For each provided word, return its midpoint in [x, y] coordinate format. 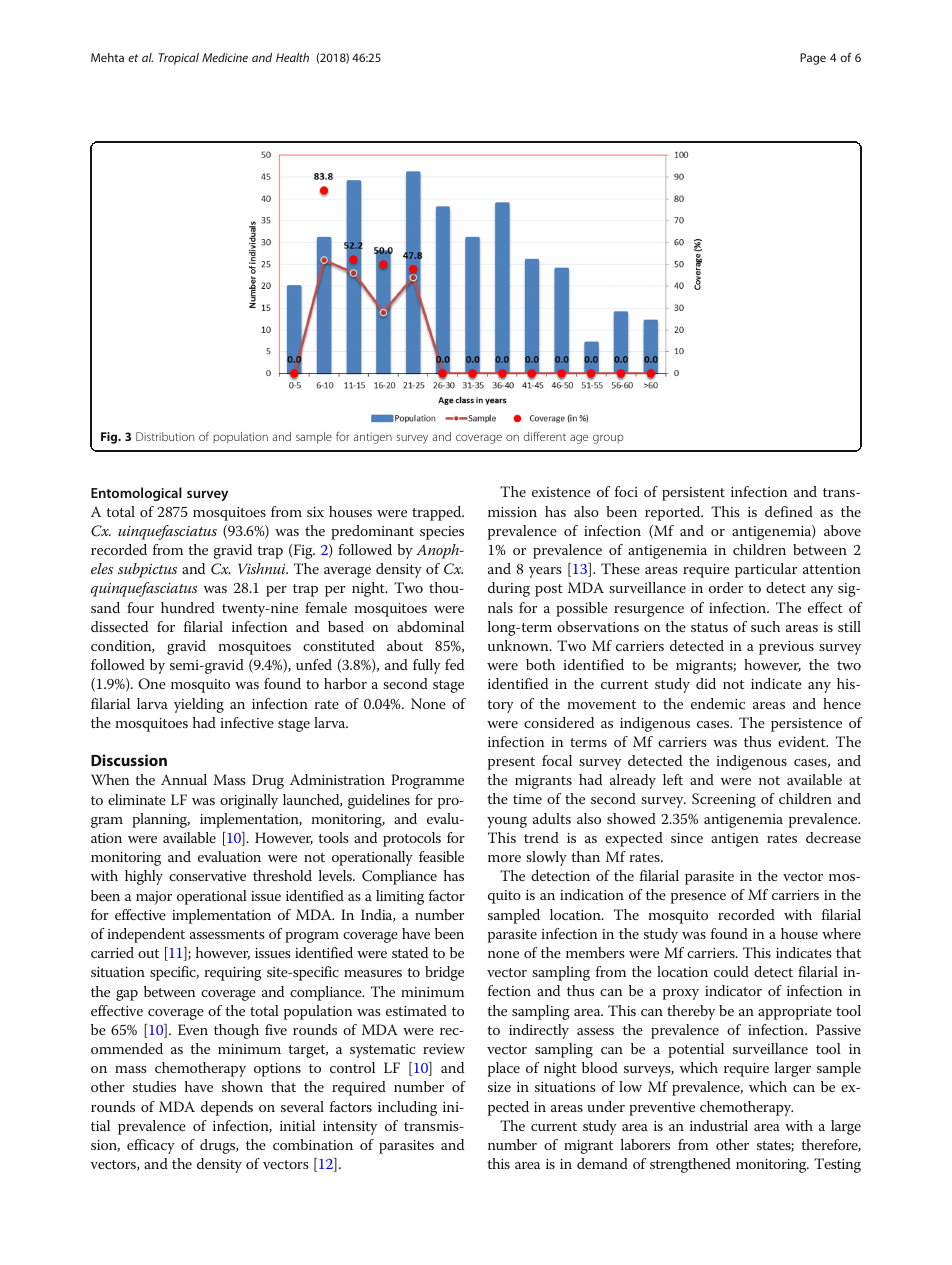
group [608, 439]
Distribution [165, 436]
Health [292, 57]
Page [813, 59]
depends [227, 1108]
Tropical [179, 59]
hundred [188, 607]
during [509, 589]
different [545, 436]
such [765, 626]
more [504, 858]
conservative [207, 876]
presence [698, 898]
